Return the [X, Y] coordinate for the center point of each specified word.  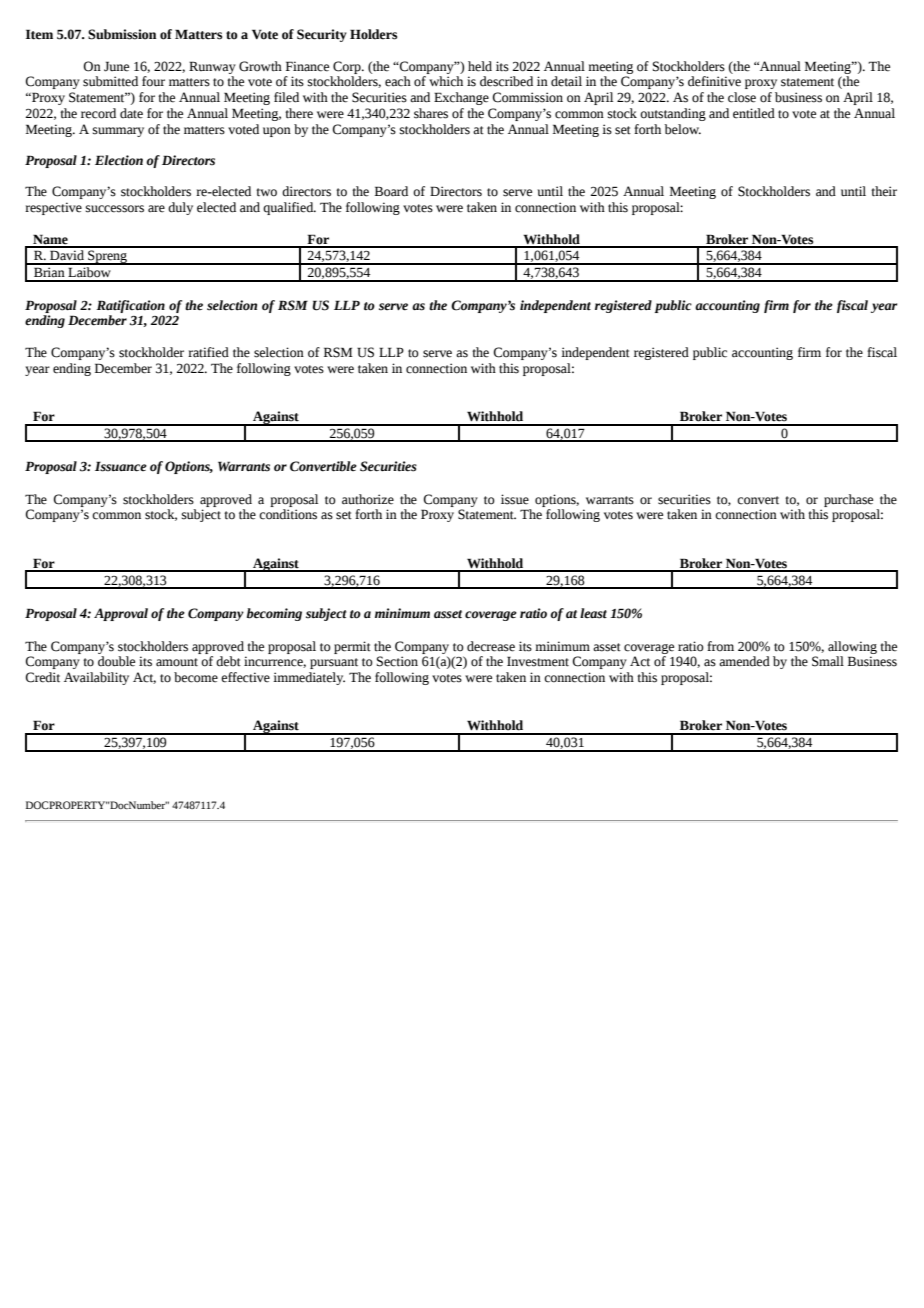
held [480, 66]
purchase [848, 500]
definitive [714, 81]
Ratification [130, 306]
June [116, 66]
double [116, 661]
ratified [208, 352]
